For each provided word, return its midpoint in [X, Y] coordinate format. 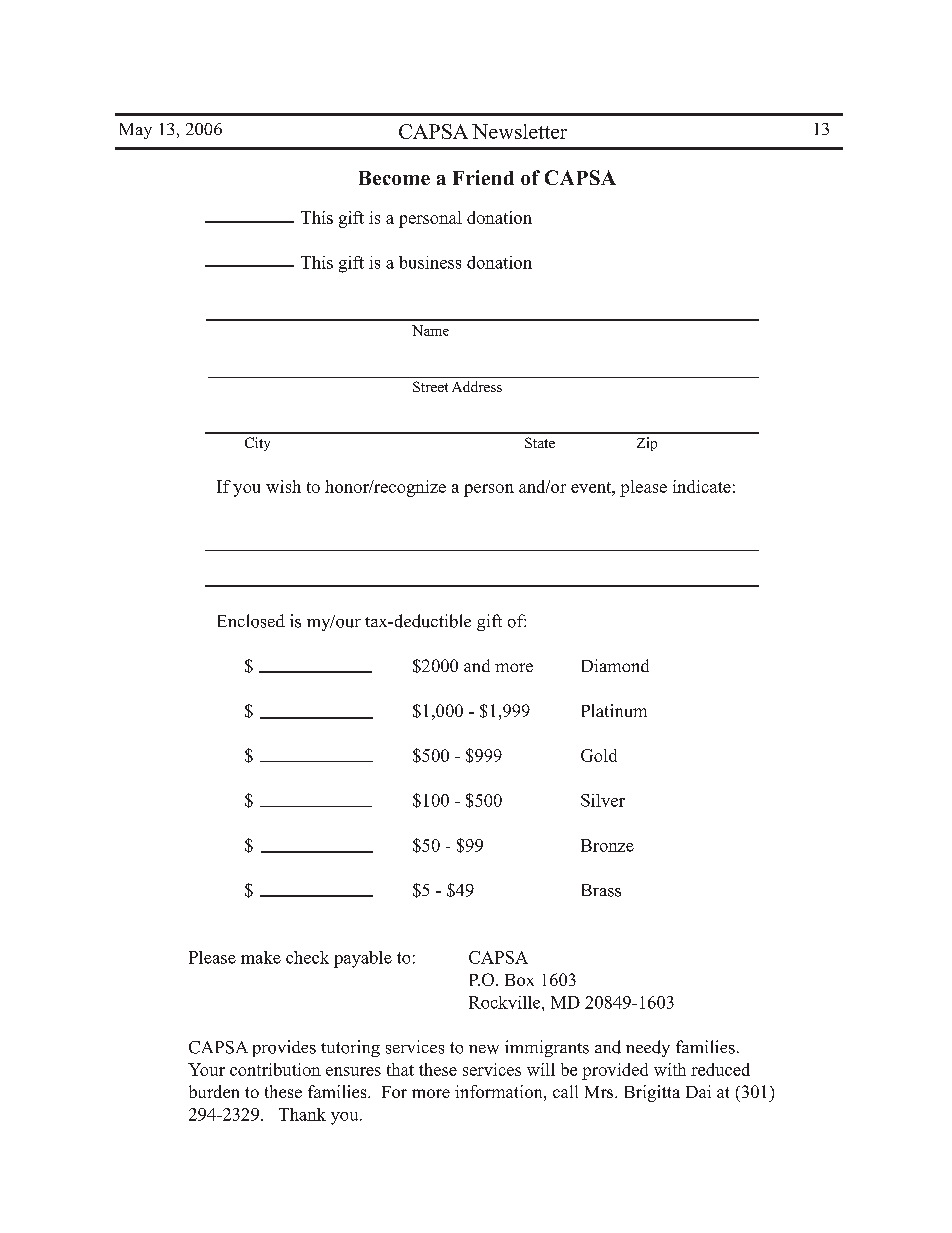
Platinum [614, 710]
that [400, 1069]
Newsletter [519, 131]
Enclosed [251, 621]
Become [394, 178]
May [136, 131]
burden [214, 1091]
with [670, 1069]
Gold [599, 755]
